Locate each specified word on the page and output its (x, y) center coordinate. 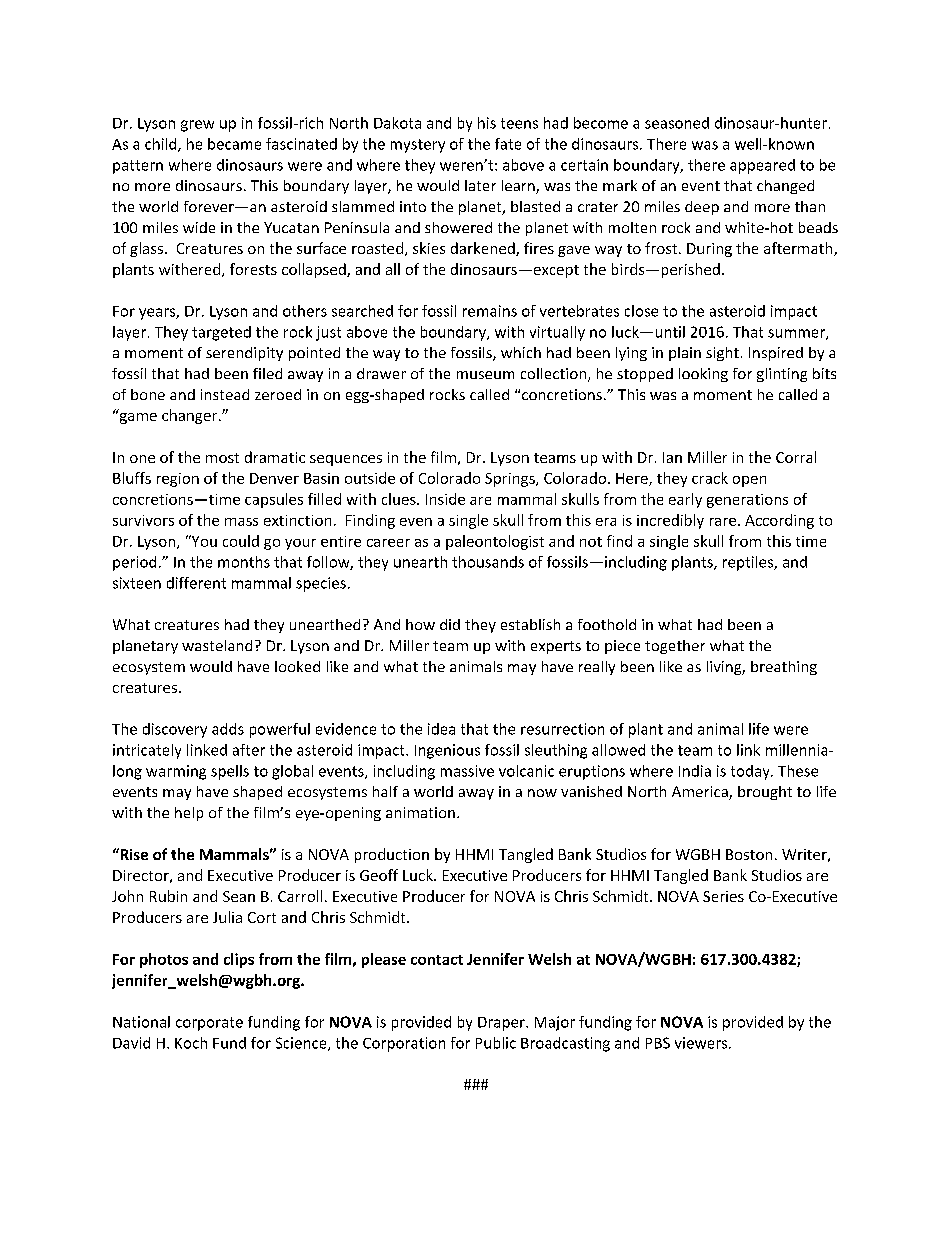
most (222, 458)
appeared (762, 166)
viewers (702, 1043)
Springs (511, 480)
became (234, 144)
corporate (209, 1024)
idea (441, 729)
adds (228, 729)
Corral (796, 457)
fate (508, 144)
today (751, 772)
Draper (502, 1024)
